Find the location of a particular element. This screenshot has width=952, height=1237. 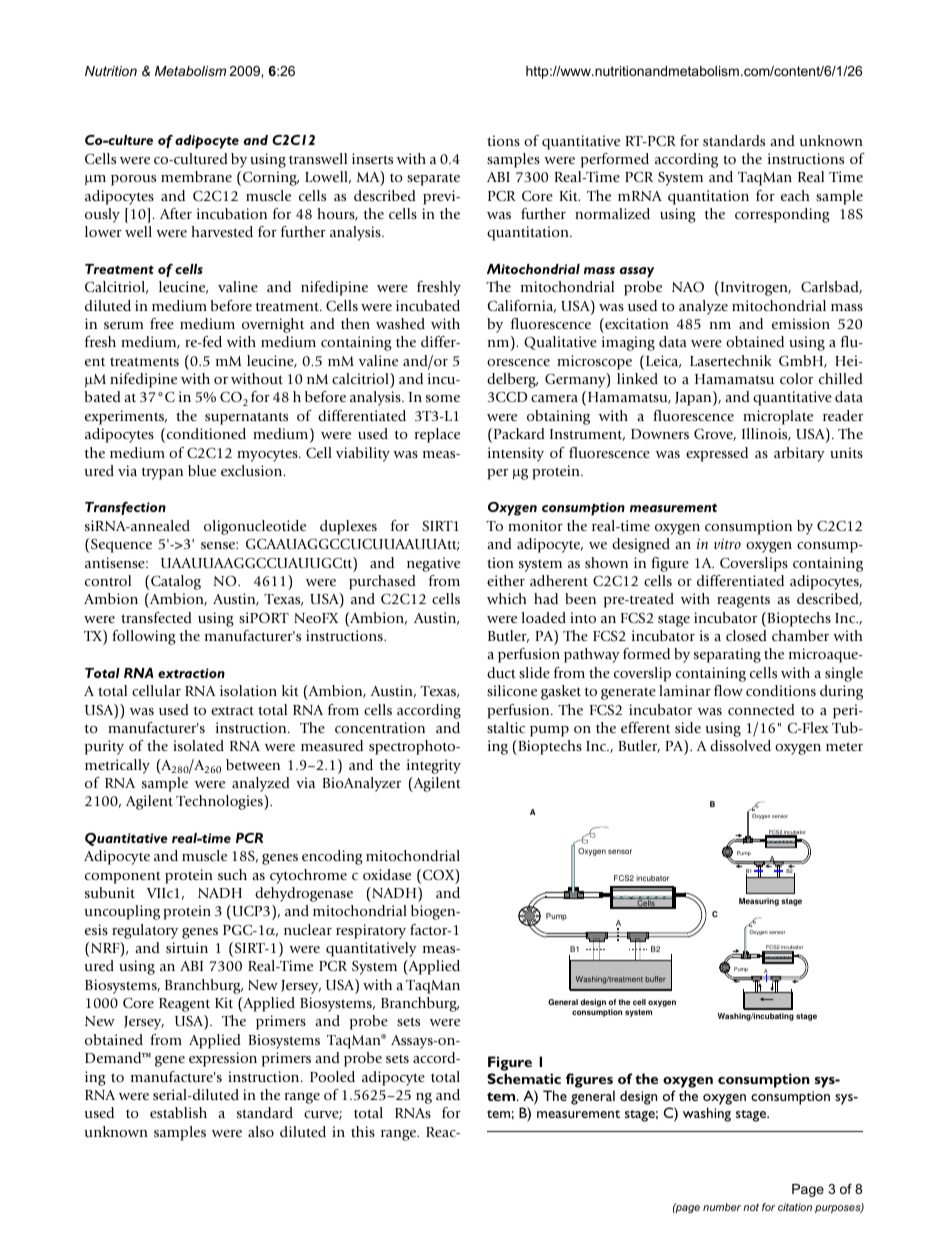

establish is located at coordinates (178, 1112).
